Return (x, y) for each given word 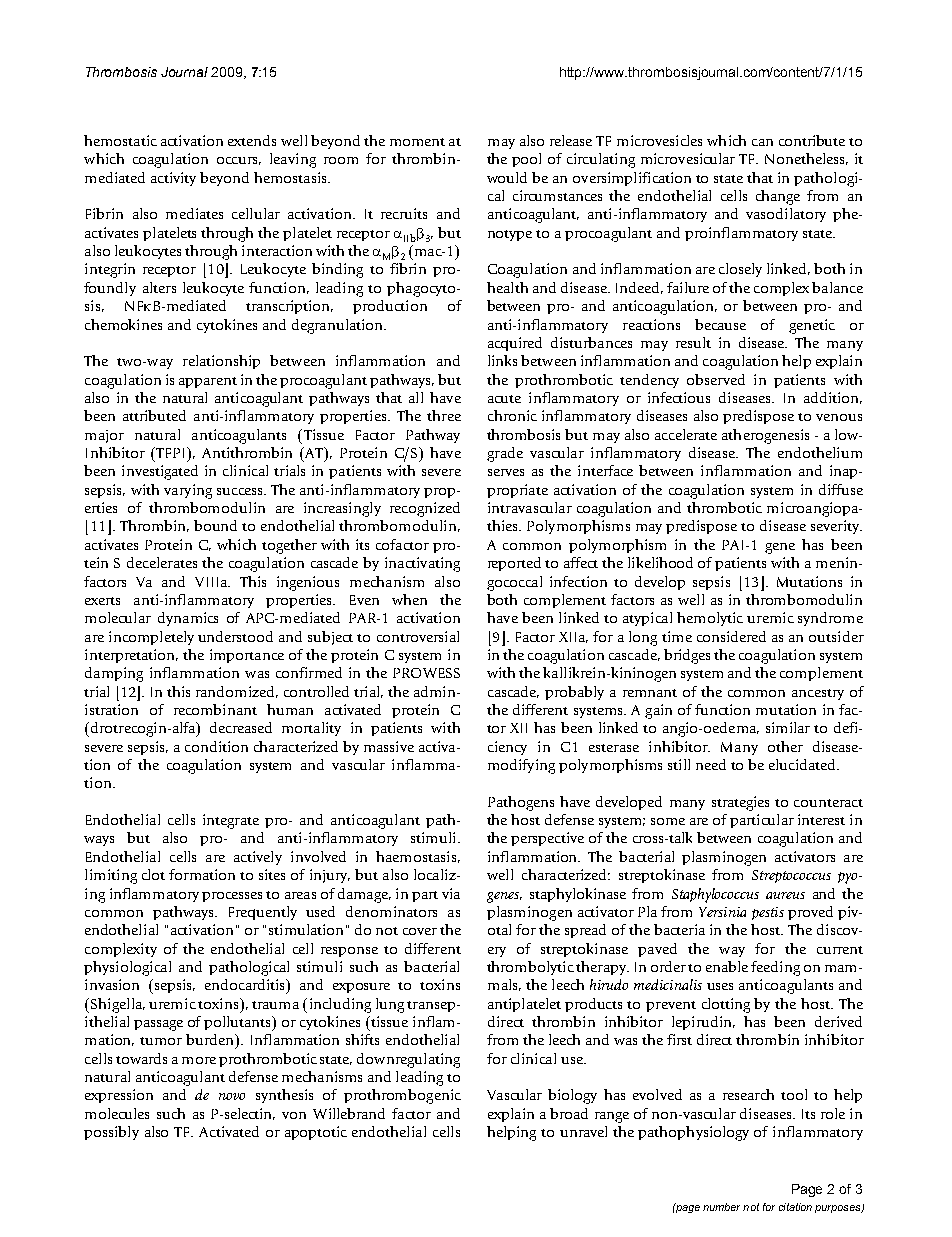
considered (731, 636)
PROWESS (426, 673)
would (507, 177)
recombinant (215, 709)
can (762, 142)
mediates (194, 213)
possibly (111, 1133)
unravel (583, 1131)
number (721, 1207)
